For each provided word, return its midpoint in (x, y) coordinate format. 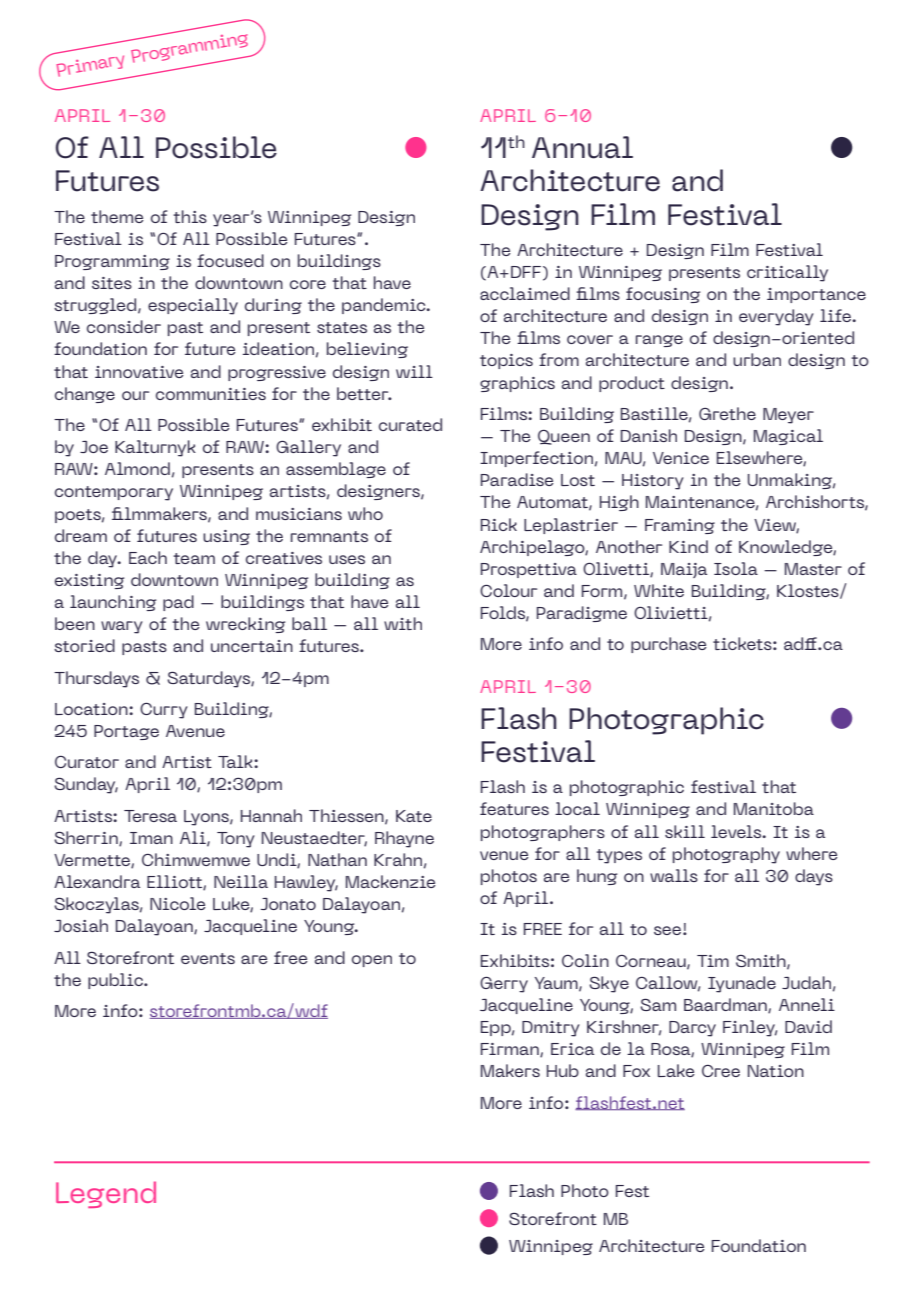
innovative (139, 372)
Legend (106, 1194)
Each (148, 557)
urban (757, 359)
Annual (582, 147)
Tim (713, 961)
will (414, 371)
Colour (508, 590)
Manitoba (774, 808)
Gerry (504, 985)
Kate (414, 816)
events (208, 958)
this (190, 216)
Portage (126, 732)
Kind (688, 546)
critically (787, 273)
